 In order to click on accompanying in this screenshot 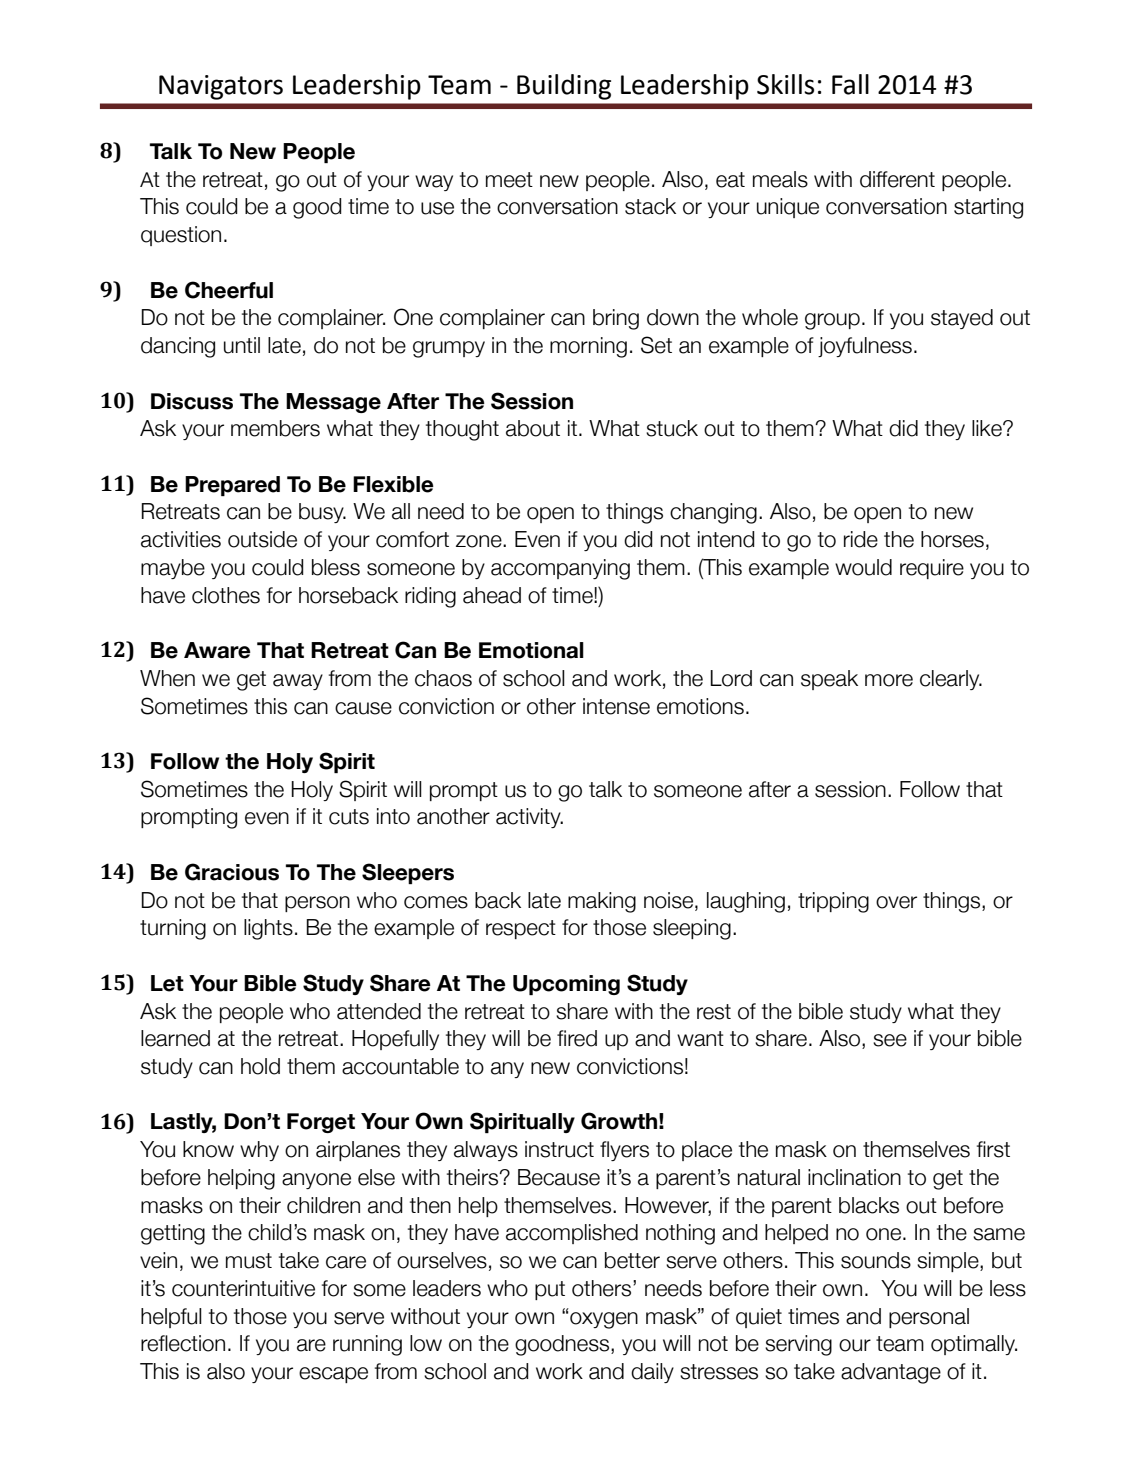, I will do `click(560, 569)`.
